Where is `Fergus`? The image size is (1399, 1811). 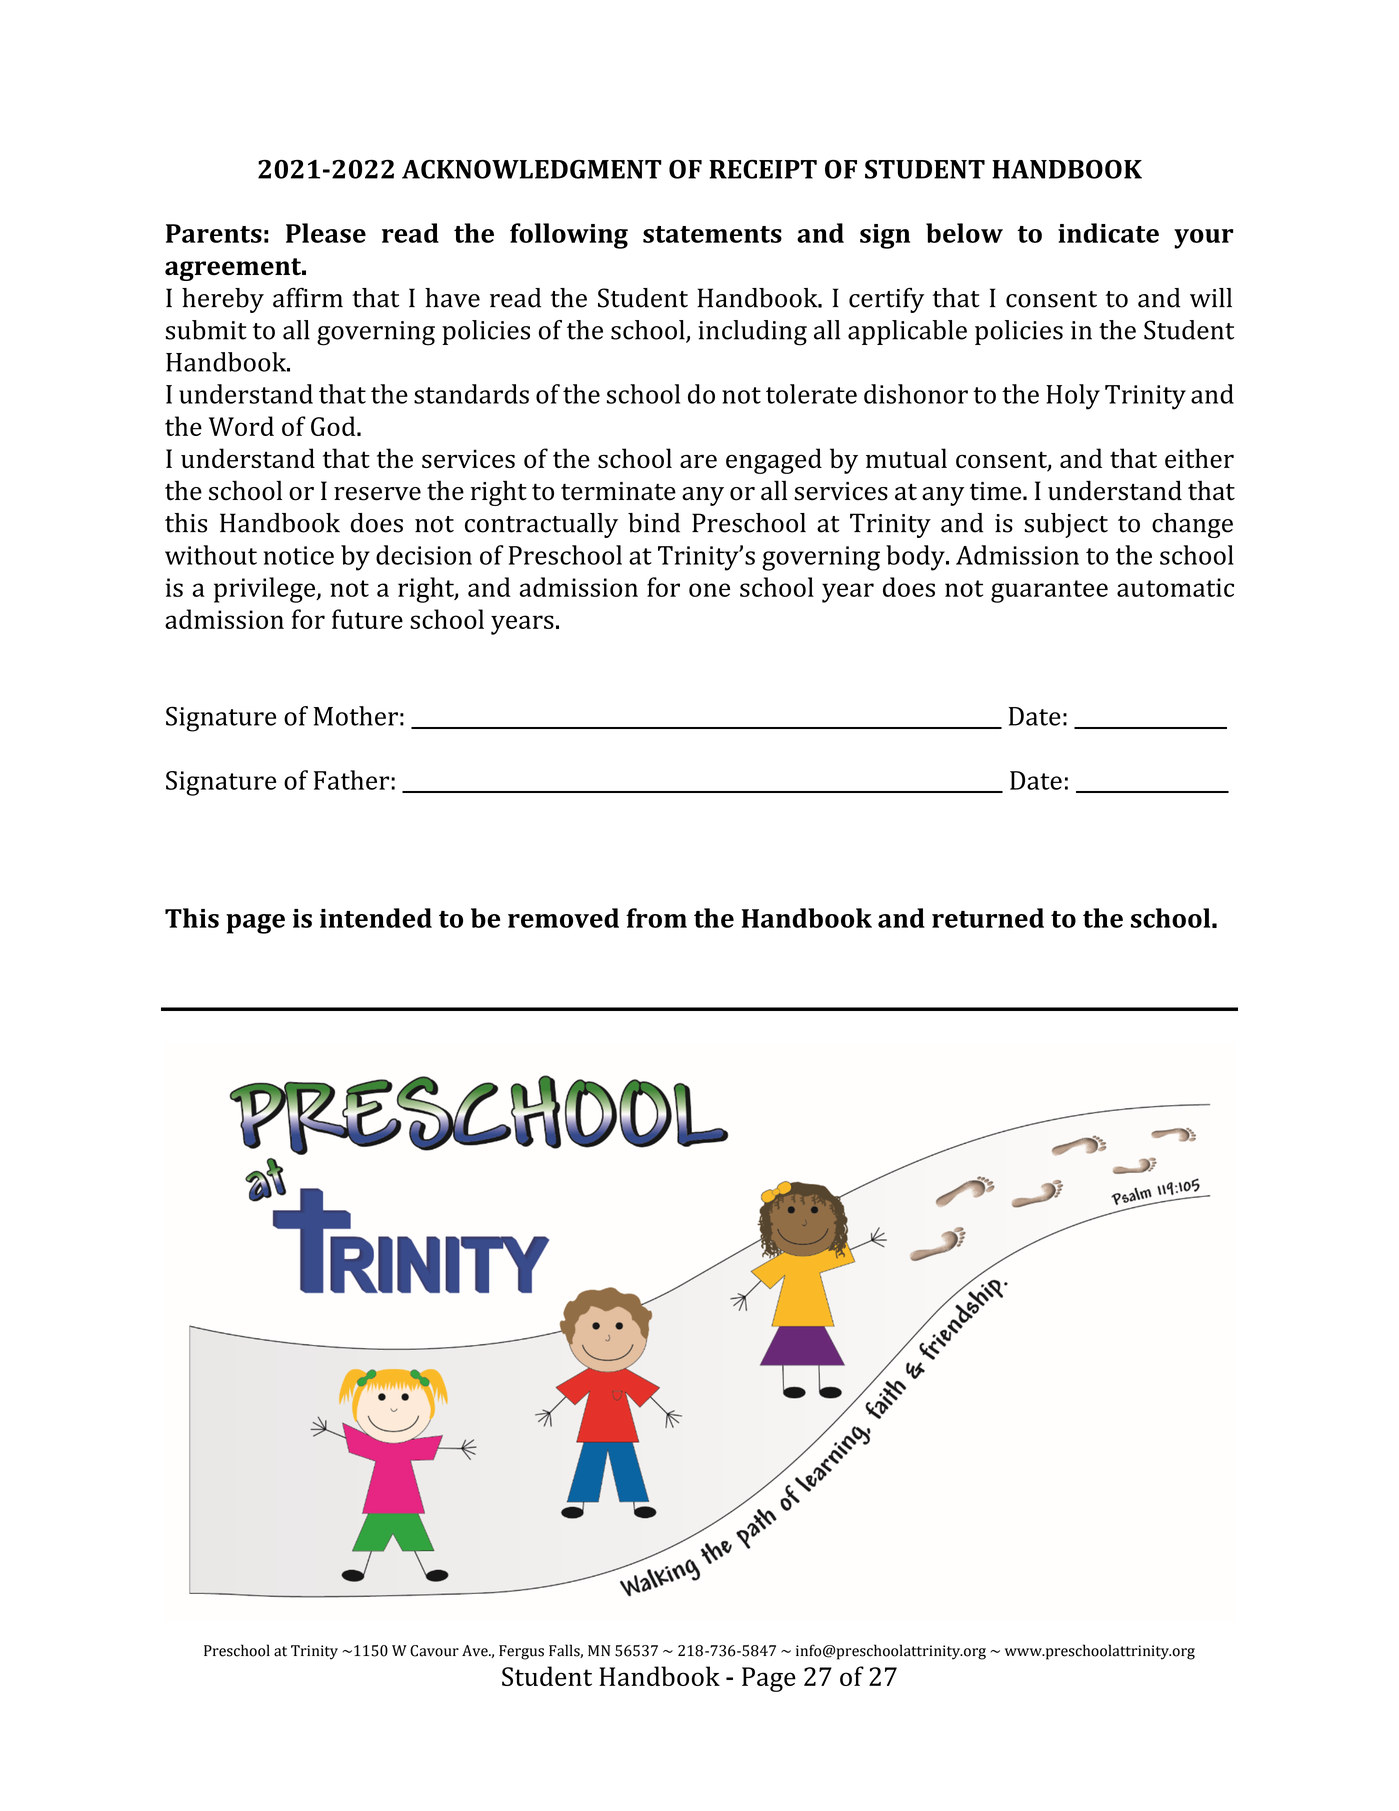 Fergus is located at coordinates (521, 1652).
